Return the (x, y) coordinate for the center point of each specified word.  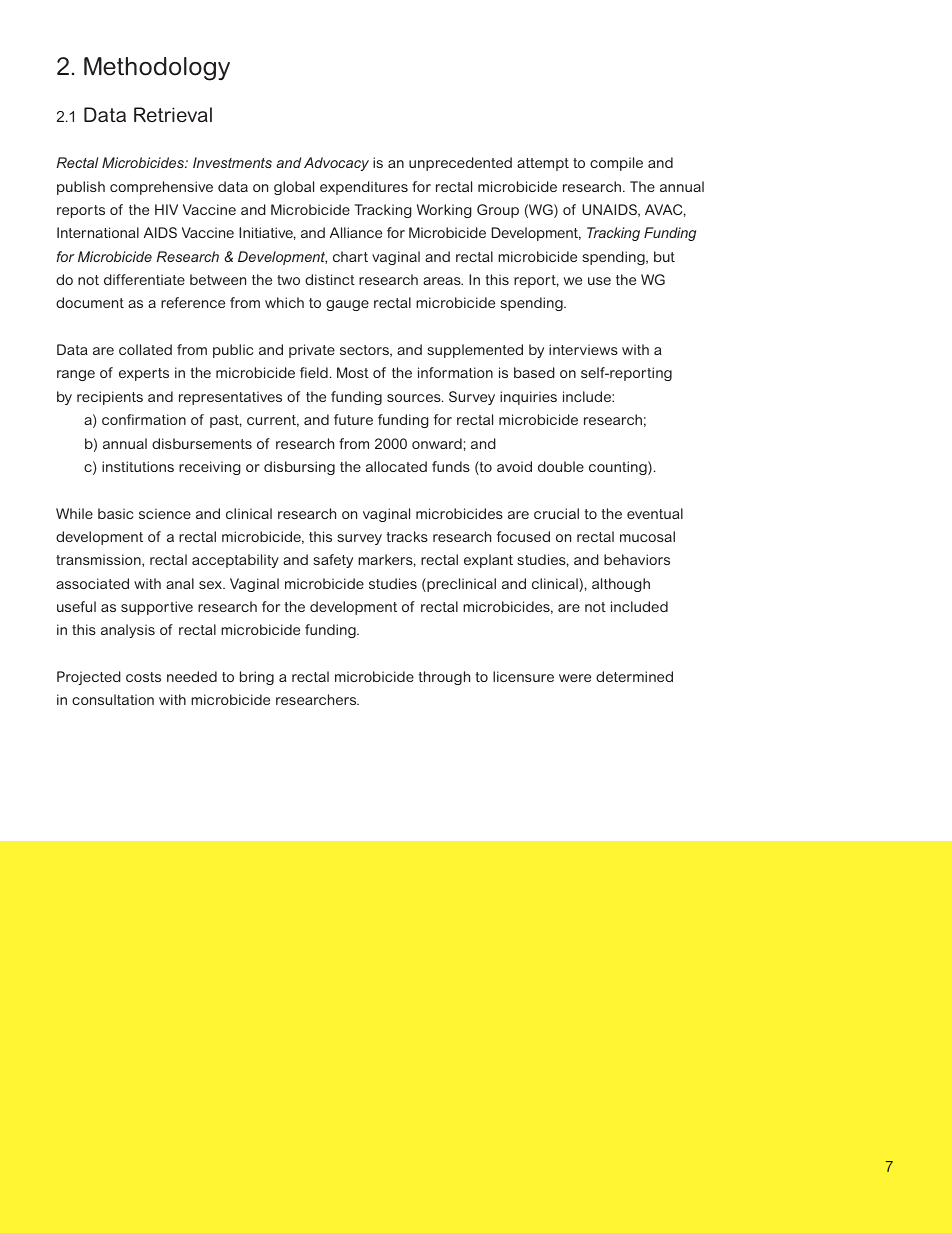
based (534, 372)
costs (143, 677)
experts (144, 374)
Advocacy (336, 164)
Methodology (157, 69)
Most (353, 372)
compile (616, 164)
